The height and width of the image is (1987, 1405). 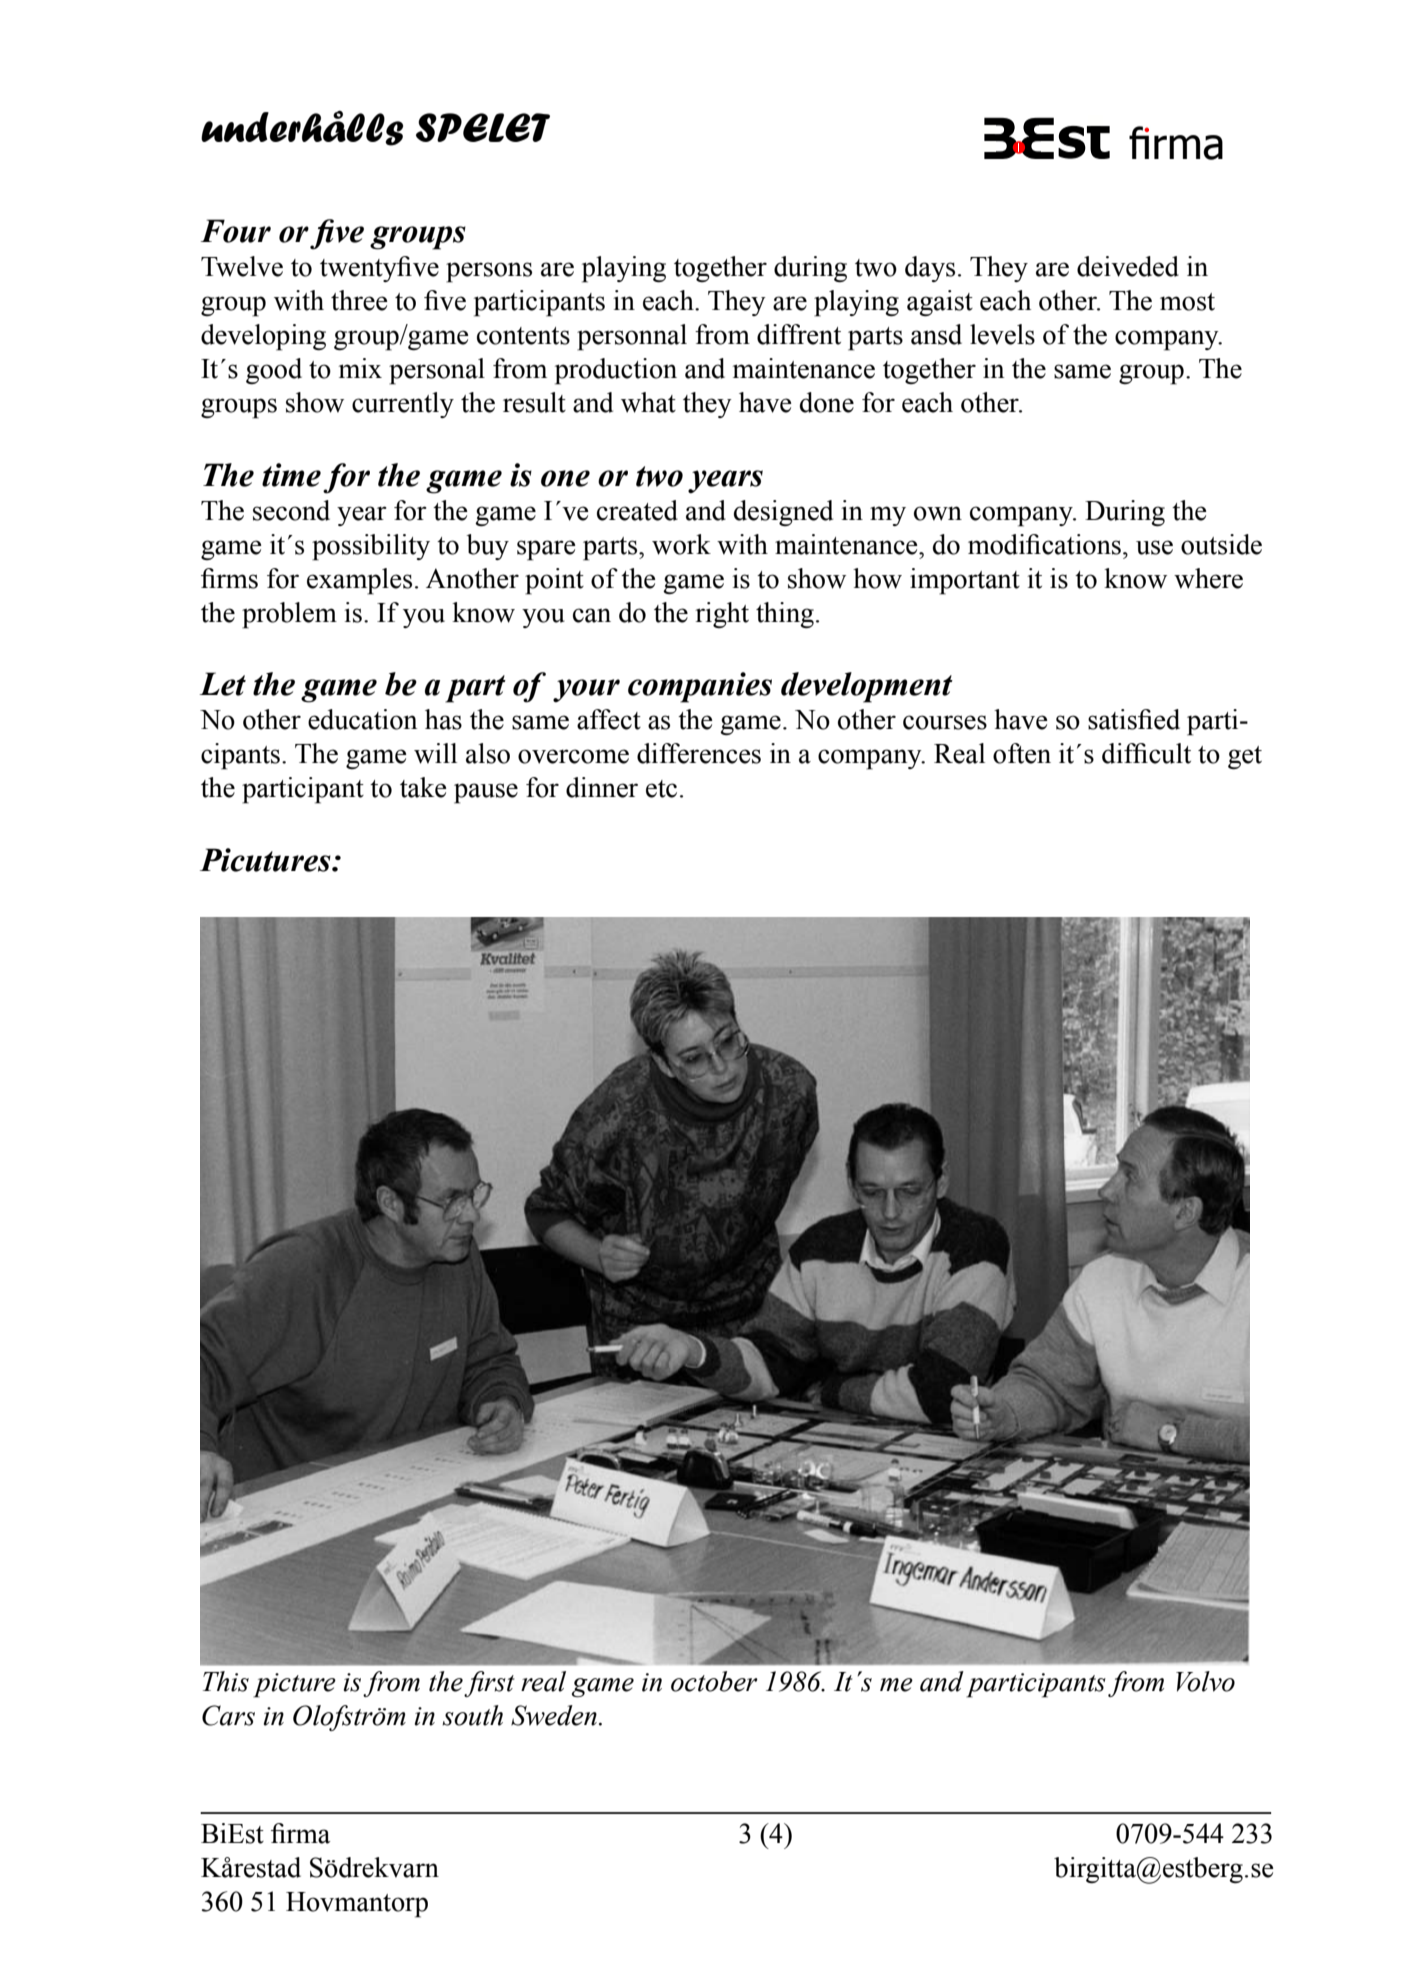 What do you see at coordinates (359, 300) in the image?
I see `three` at bounding box center [359, 300].
